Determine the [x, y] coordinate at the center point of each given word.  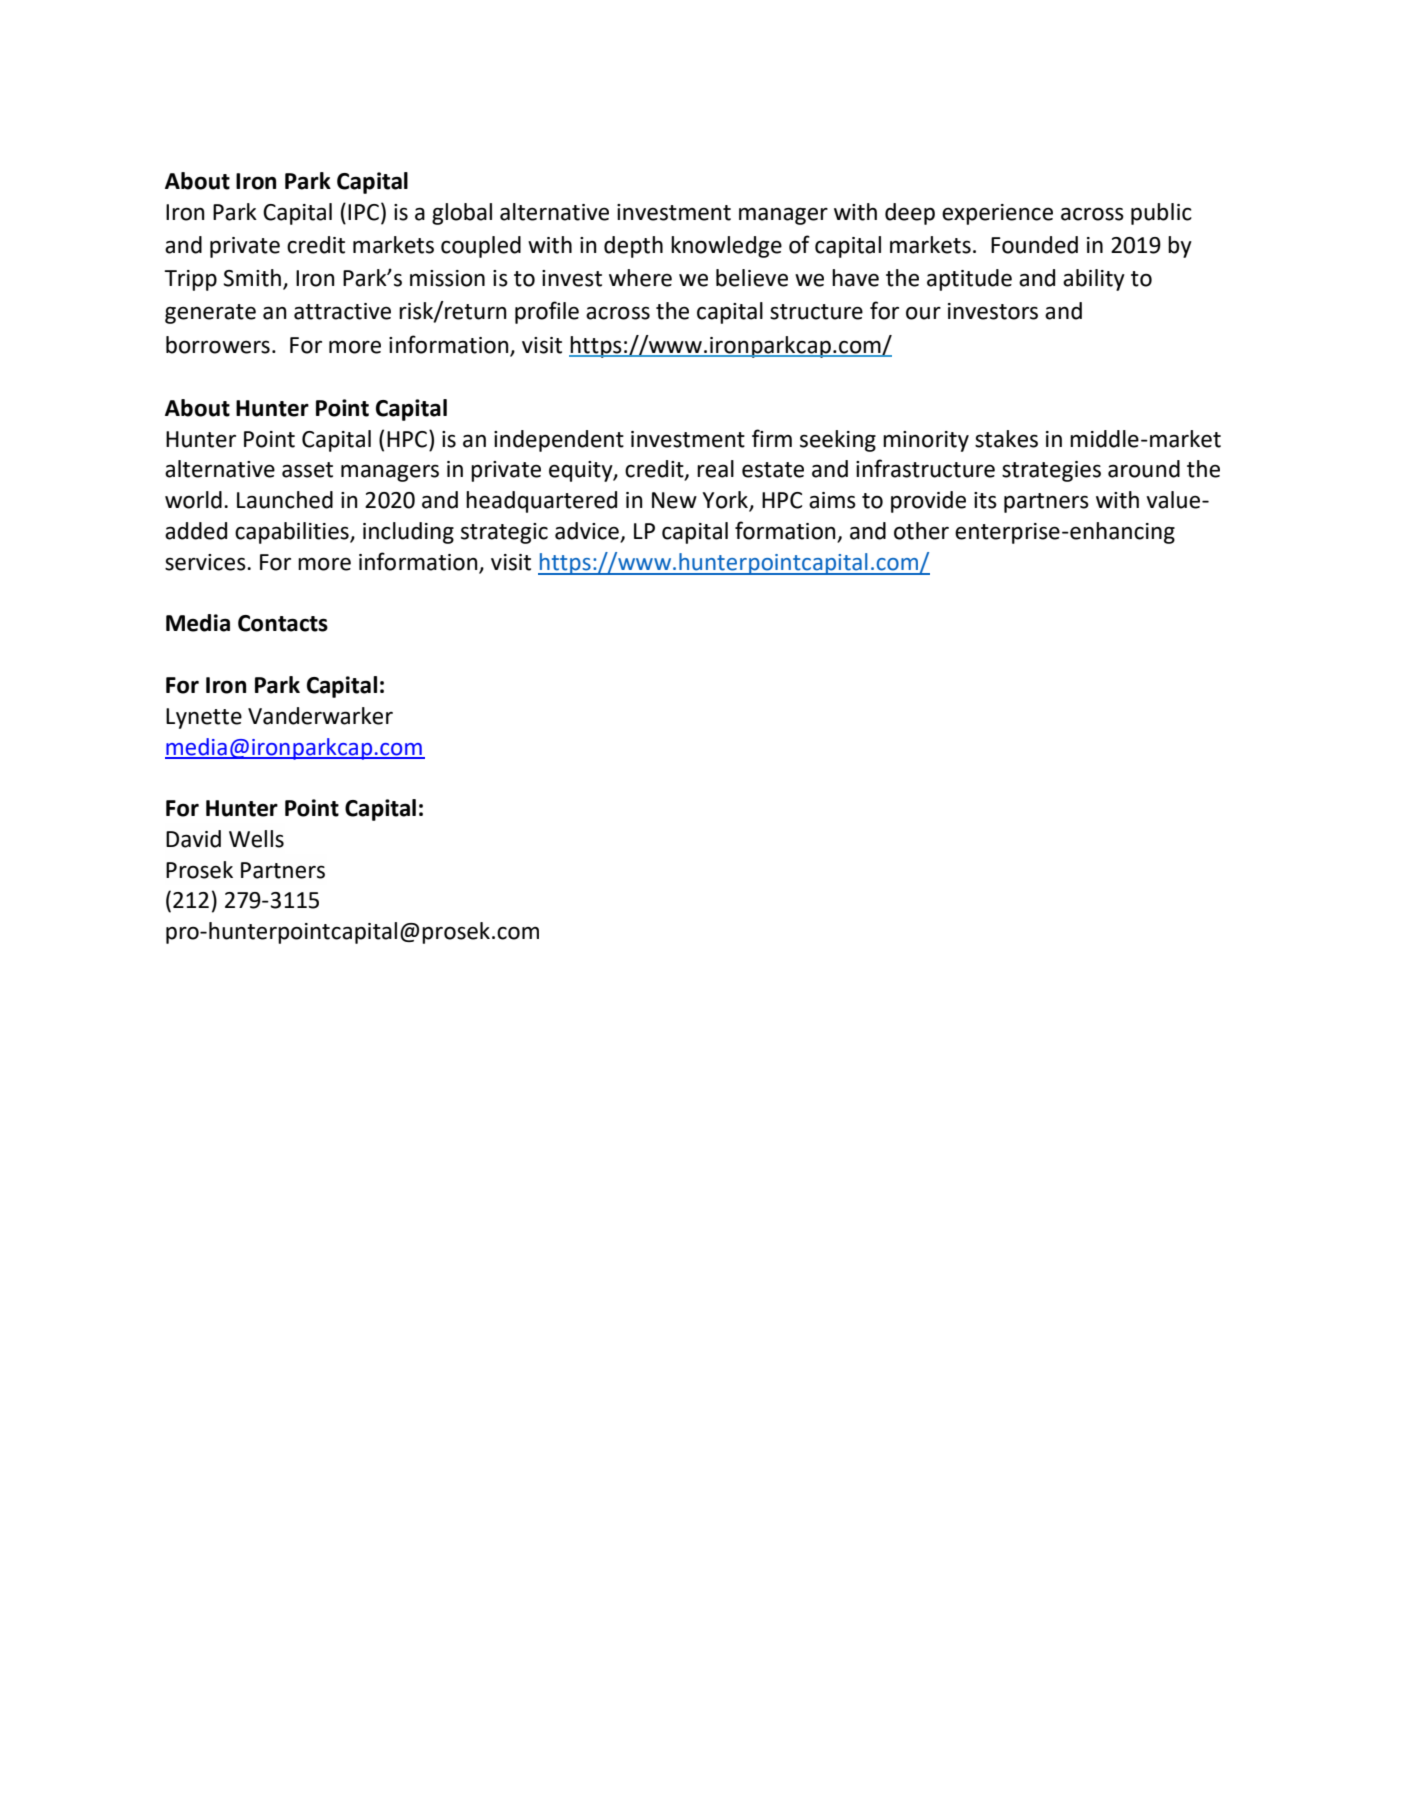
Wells [256, 839]
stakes [1006, 439]
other [921, 531]
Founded [1034, 245]
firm [772, 438]
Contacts [283, 623]
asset [307, 470]
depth [633, 247]
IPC [363, 212]
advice [588, 532]
